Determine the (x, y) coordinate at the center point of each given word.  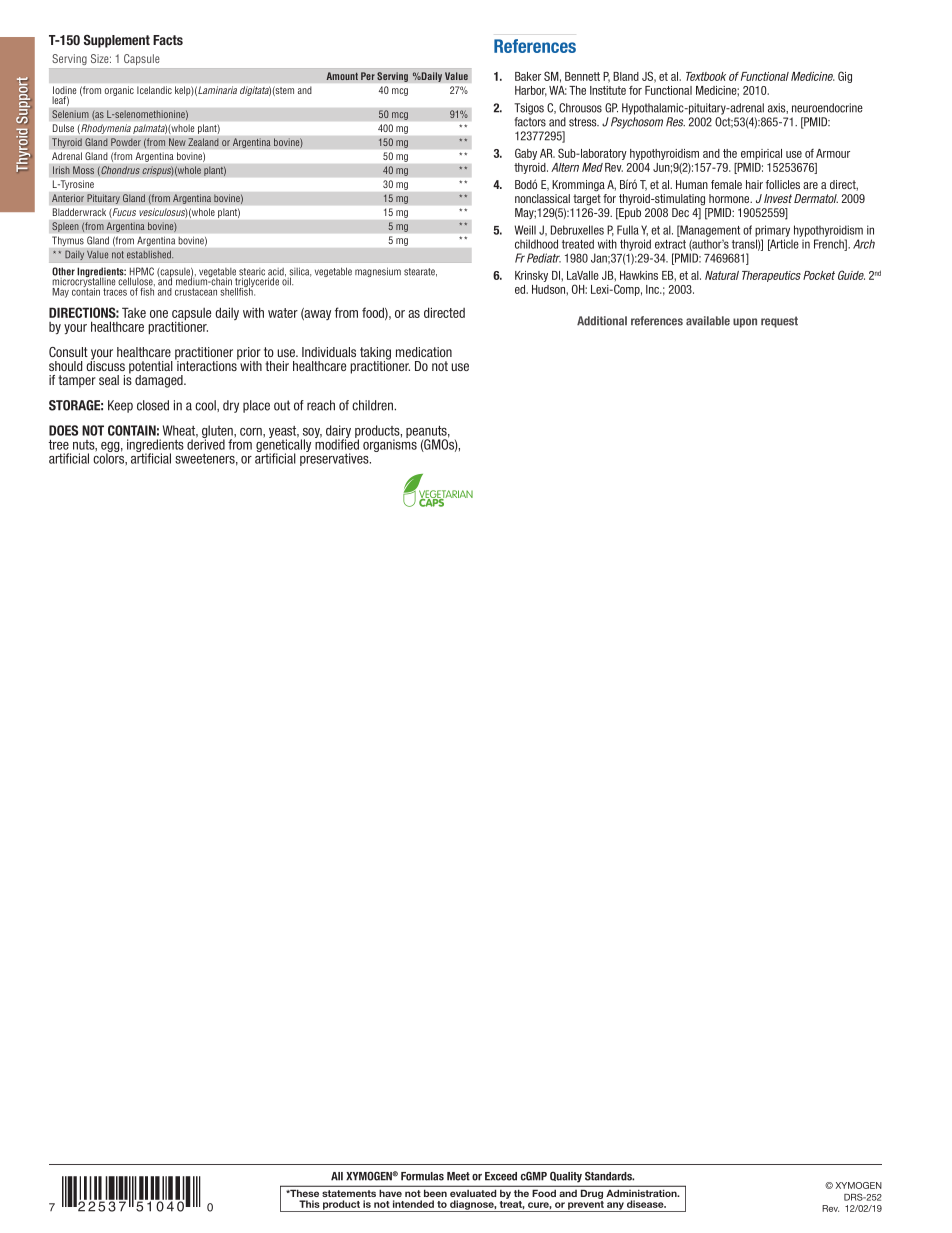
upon (745, 323)
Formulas (422, 1176)
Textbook (706, 76)
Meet (458, 1176)
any (615, 1207)
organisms (390, 444)
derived (206, 443)
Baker (528, 76)
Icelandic (154, 90)
